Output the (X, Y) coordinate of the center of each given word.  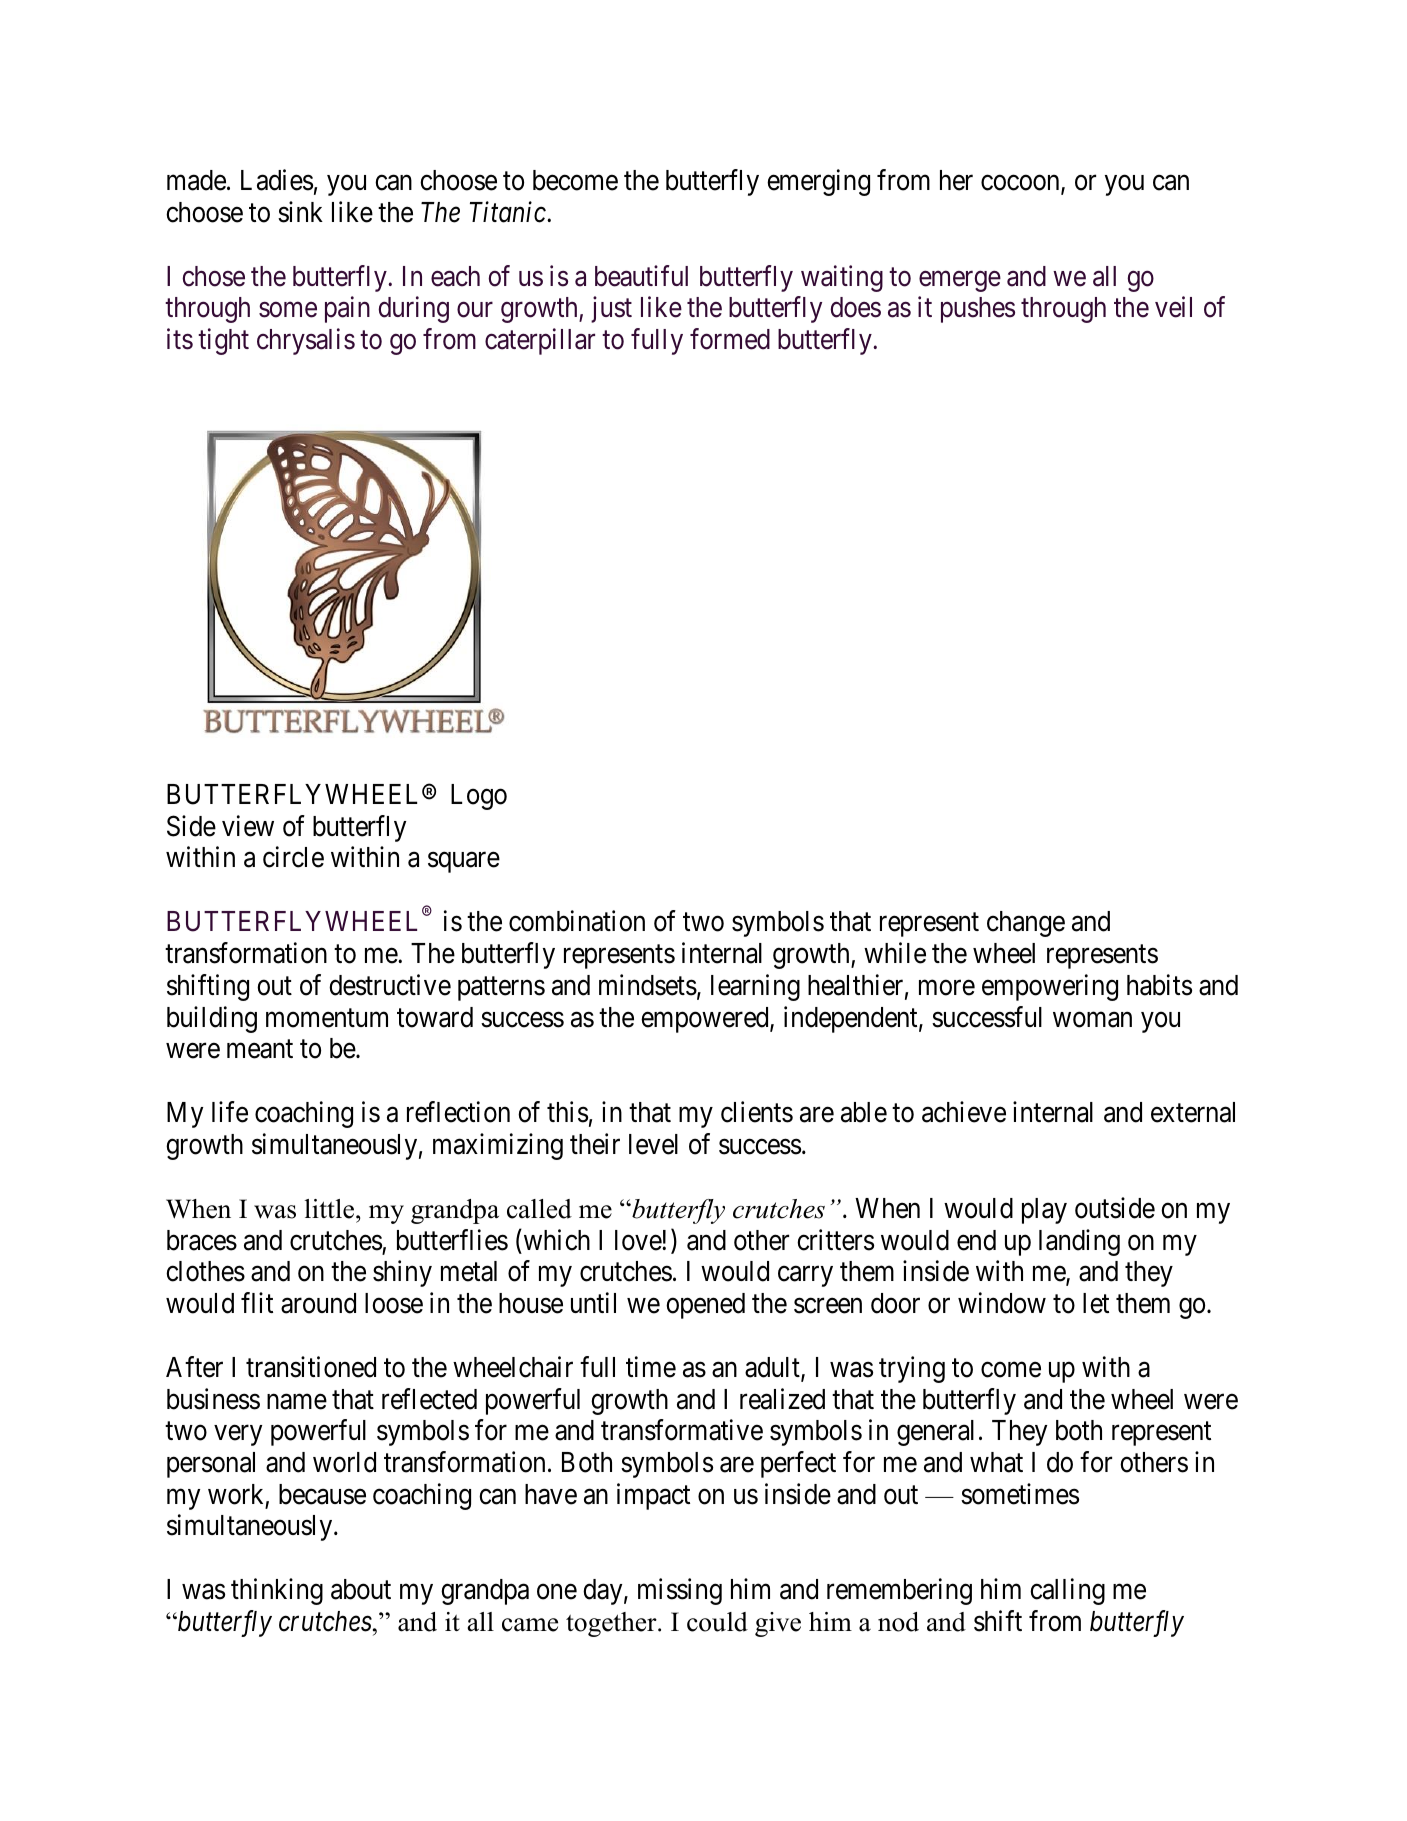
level (653, 1144)
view (248, 826)
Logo (479, 797)
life (230, 1112)
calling (1067, 1592)
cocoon (1021, 184)
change (1026, 924)
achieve (964, 1112)
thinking (277, 1592)
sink (300, 212)
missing (680, 1592)
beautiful (641, 276)
